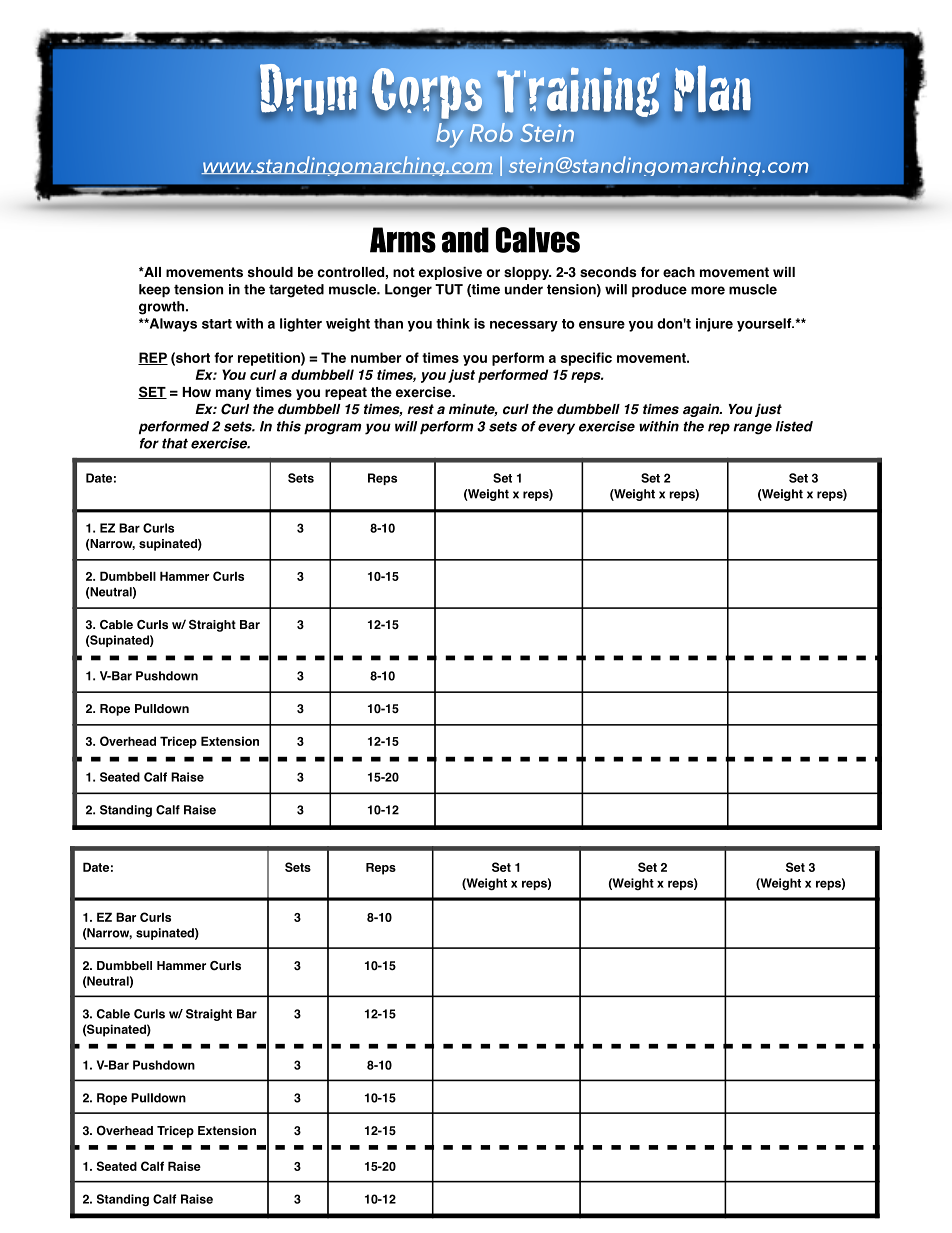 Image resolution: width=952 pixels, height=1233 pixels. I want to click on think, so click(453, 323).
